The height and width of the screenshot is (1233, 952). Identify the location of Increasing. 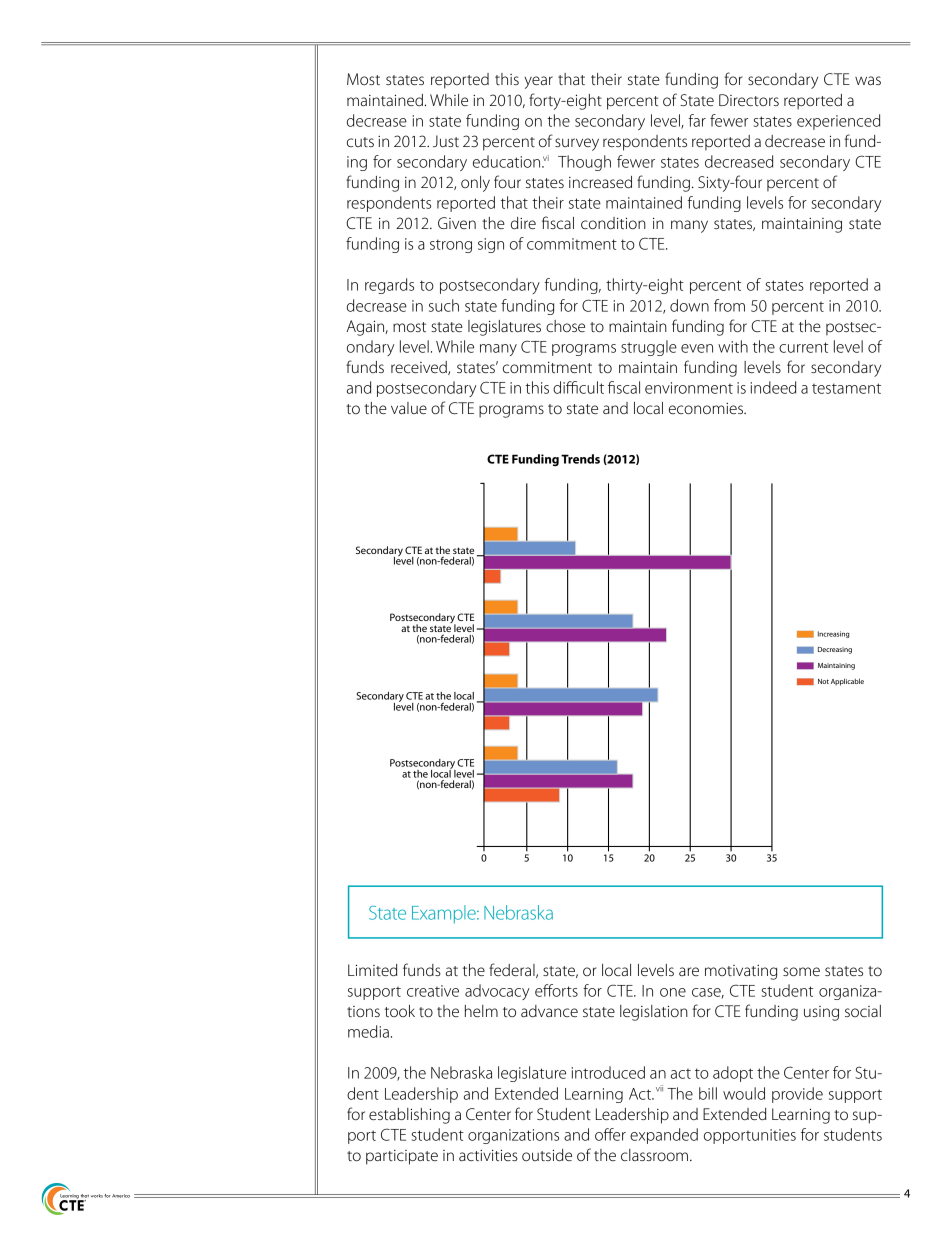
(833, 634).
